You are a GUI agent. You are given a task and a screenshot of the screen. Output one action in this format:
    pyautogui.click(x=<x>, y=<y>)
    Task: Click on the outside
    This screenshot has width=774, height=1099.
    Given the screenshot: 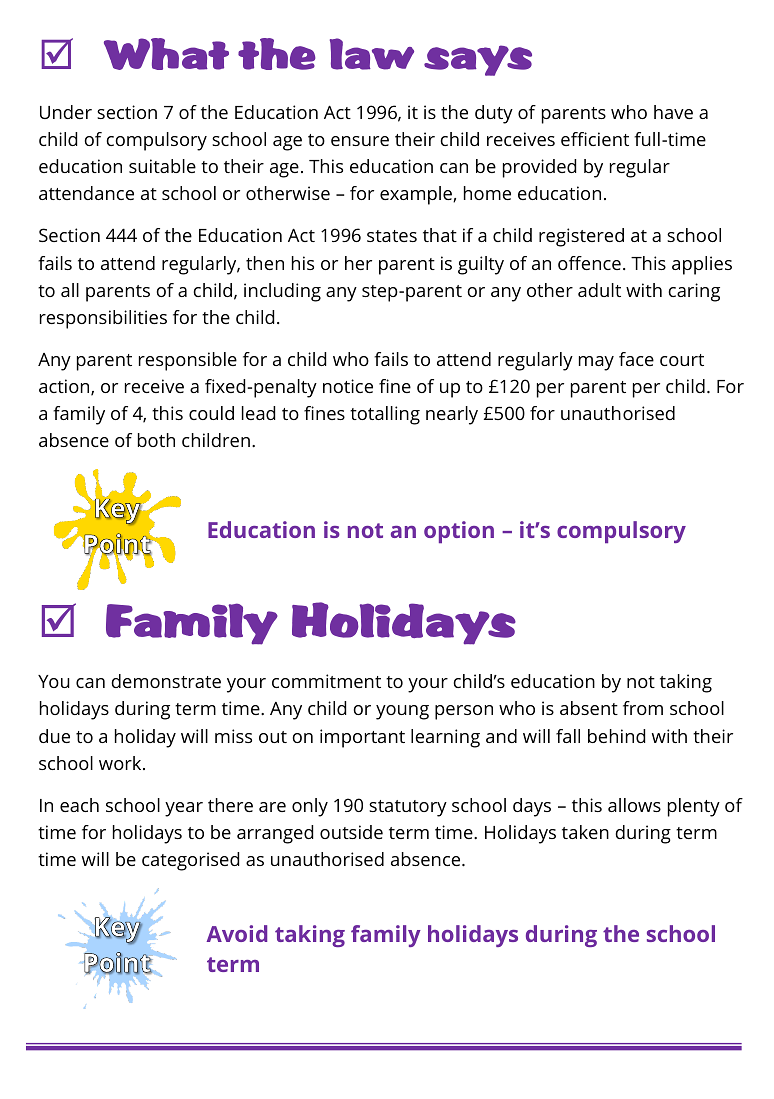 What is the action you would take?
    pyautogui.click(x=351, y=832)
